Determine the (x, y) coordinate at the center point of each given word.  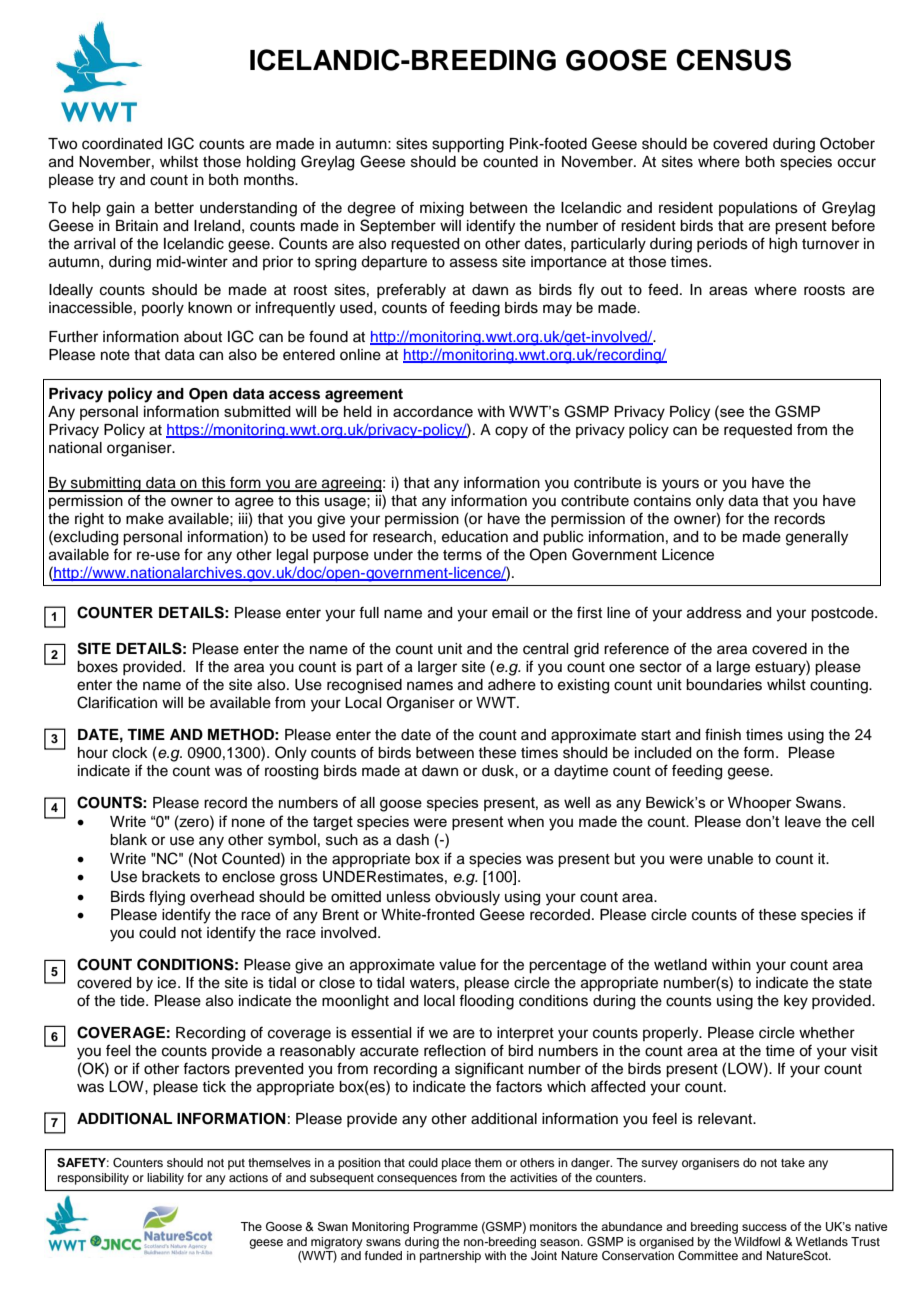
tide (133, 1001)
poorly (163, 309)
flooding (486, 1002)
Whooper (760, 804)
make (145, 519)
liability (165, 1179)
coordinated (122, 144)
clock (130, 753)
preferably (411, 291)
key (796, 1002)
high (783, 245)
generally (817, 538)
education (475, 537)
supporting (468, 145)
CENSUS (733, 60)
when (525, 821)
